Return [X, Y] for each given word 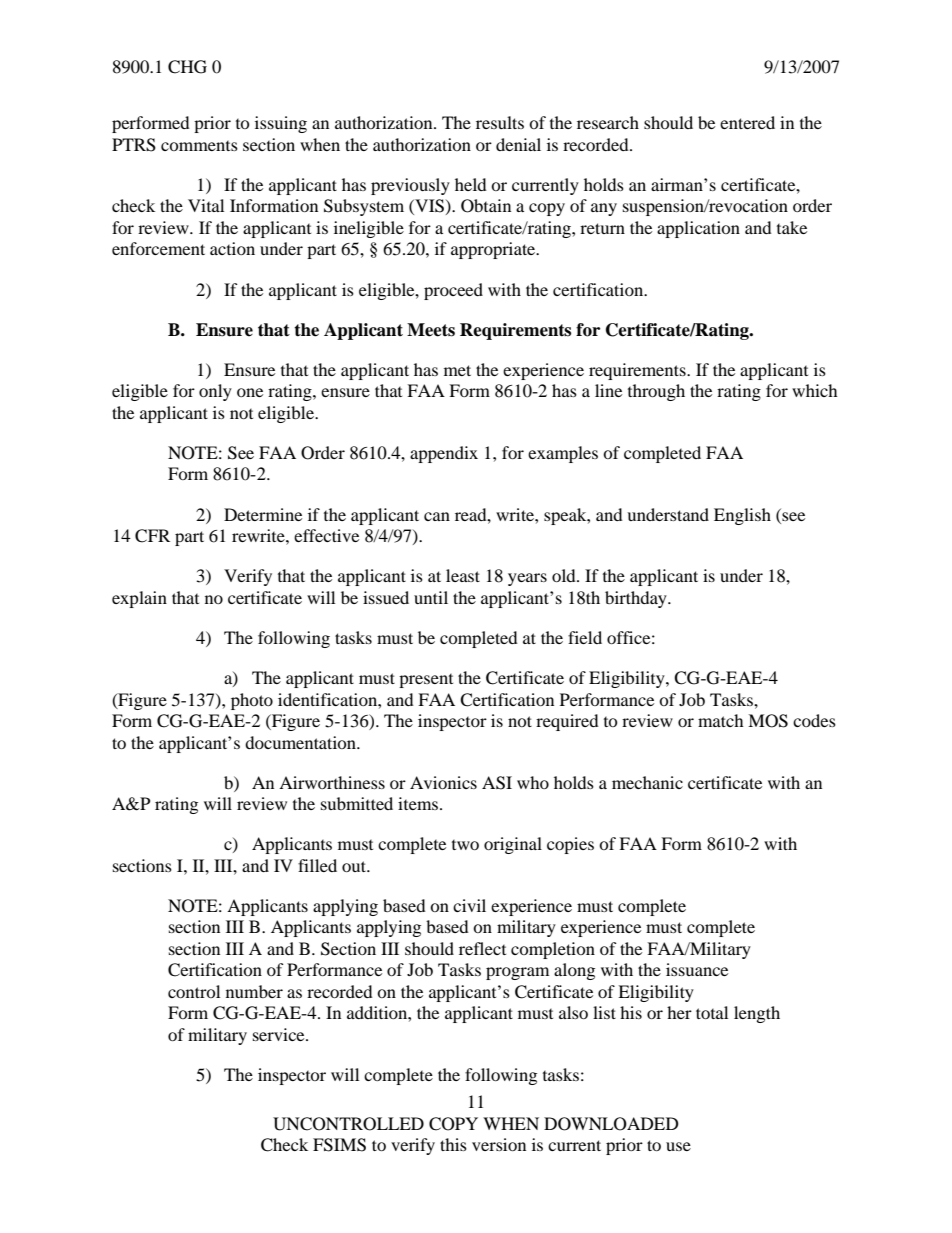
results [500, 122]
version [499, 1144]
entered [747, 122]
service [280, 1034]
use [678, 1146]
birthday [637, 599]
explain [139, 599]
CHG [187, 67]
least [463, 575]
